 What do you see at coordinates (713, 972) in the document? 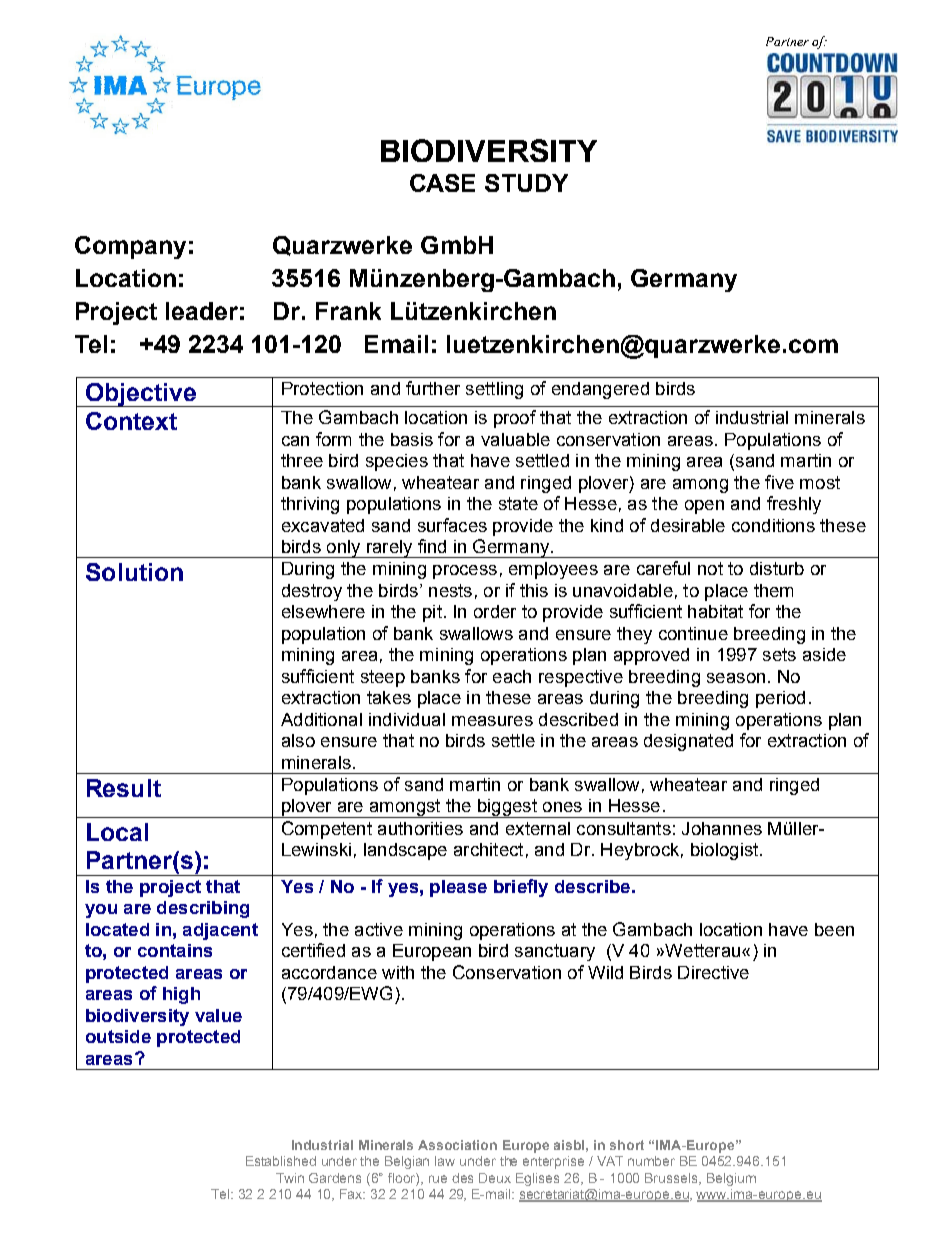
I see `Directive` at bounding box center [713, 972].
